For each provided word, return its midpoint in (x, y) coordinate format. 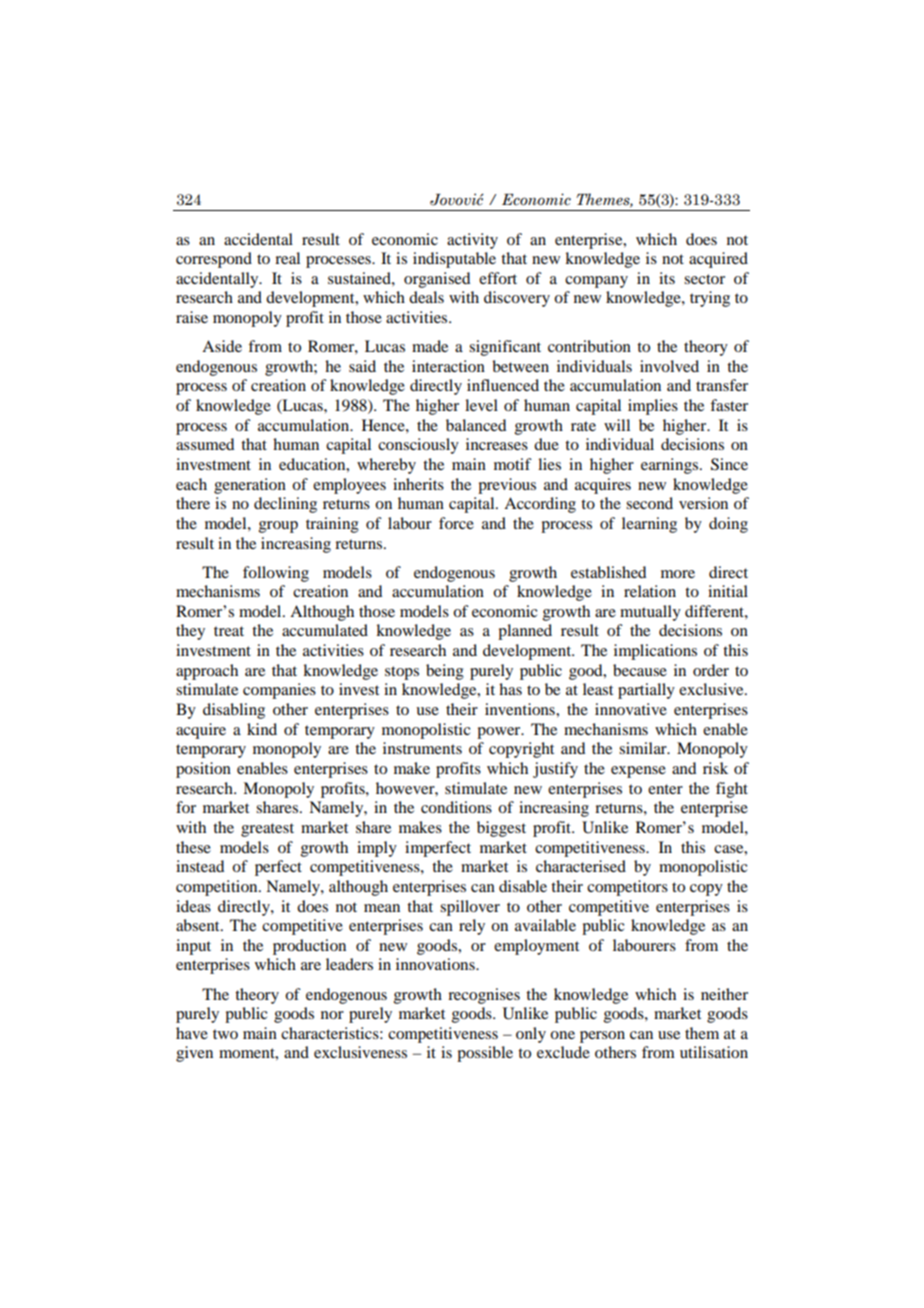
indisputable (454, 260)
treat (229, 631)
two (225, 1034)
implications (655, 652)
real (287, 258)
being (445, 672)
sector (704, 279)
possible (485, 1054)
